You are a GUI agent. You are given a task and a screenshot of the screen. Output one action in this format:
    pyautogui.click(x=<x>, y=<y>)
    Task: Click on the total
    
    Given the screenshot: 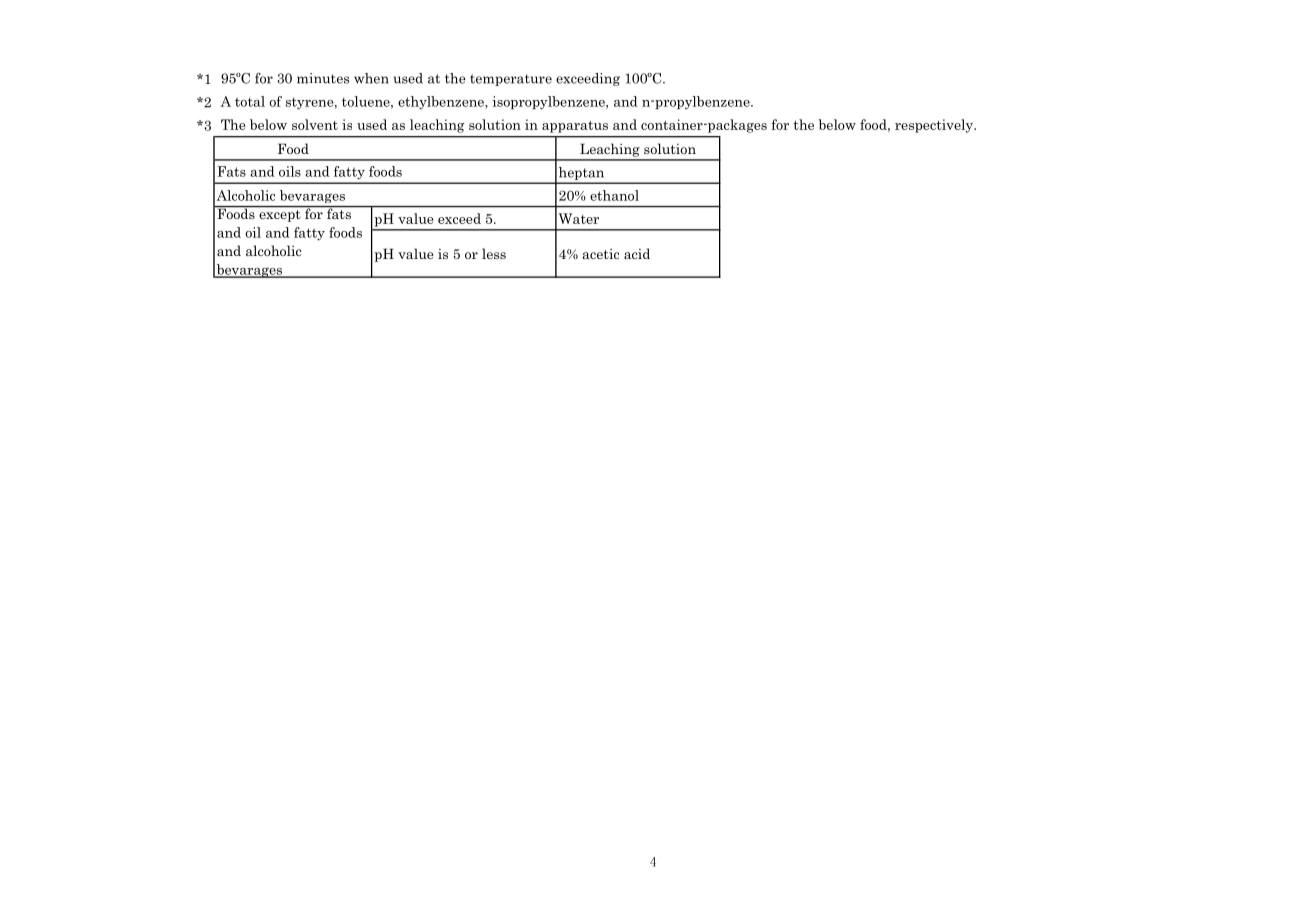 What is the action you would take?
    pyautogui.click(x=250, y=101)
